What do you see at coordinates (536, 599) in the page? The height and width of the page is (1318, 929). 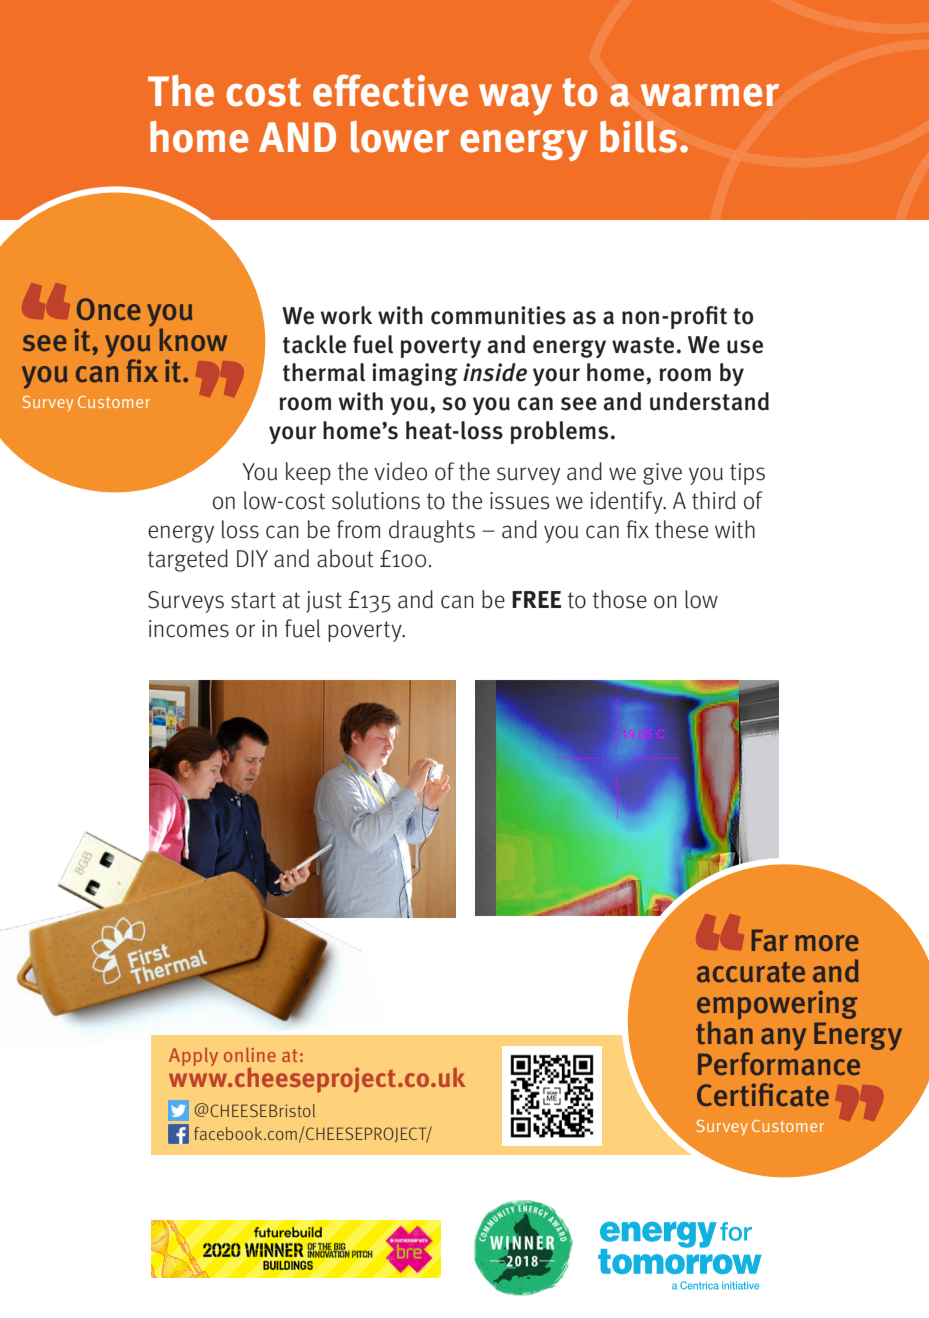 I see `FREE` at bounding box center [536, 599].
